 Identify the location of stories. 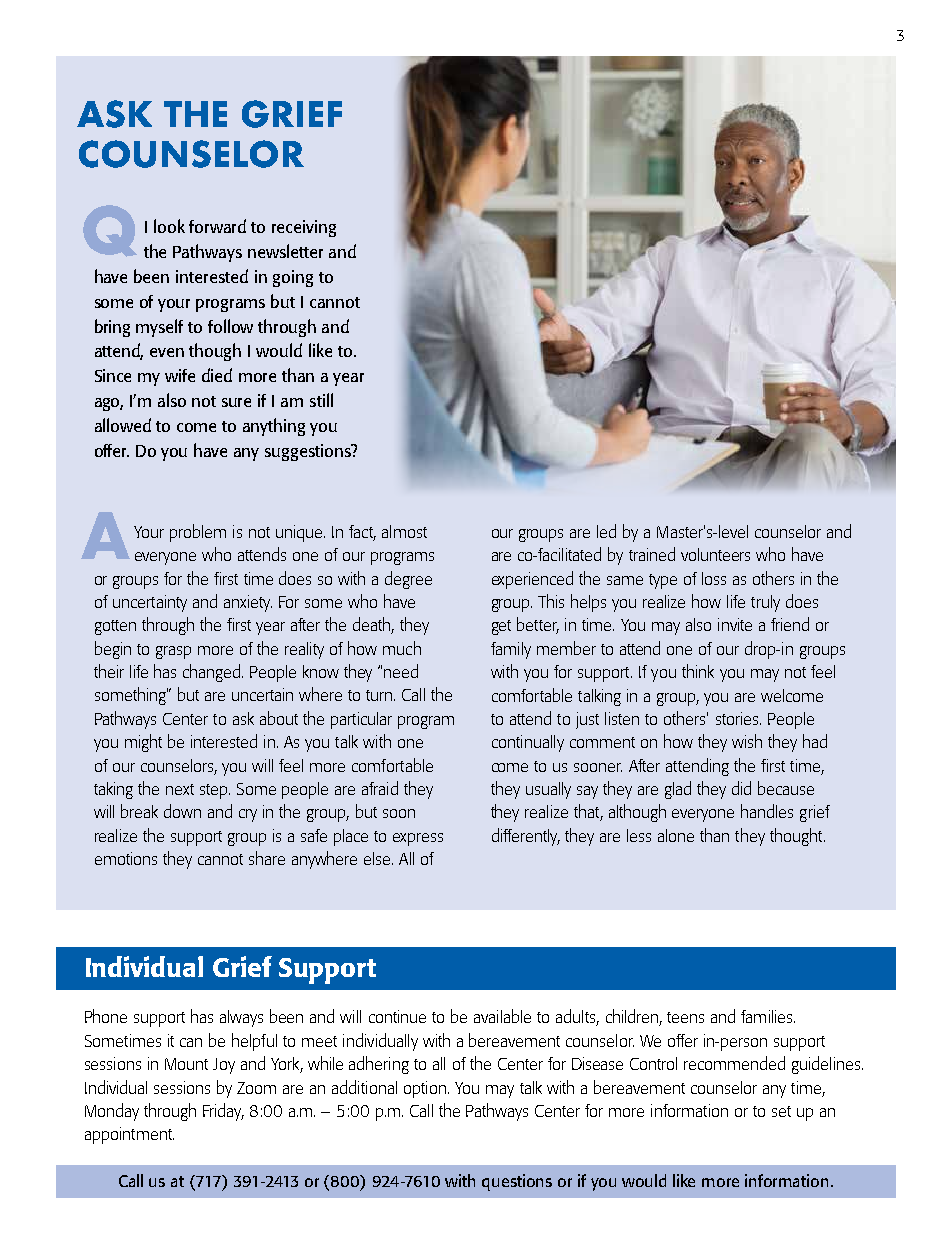
(738, 718).
